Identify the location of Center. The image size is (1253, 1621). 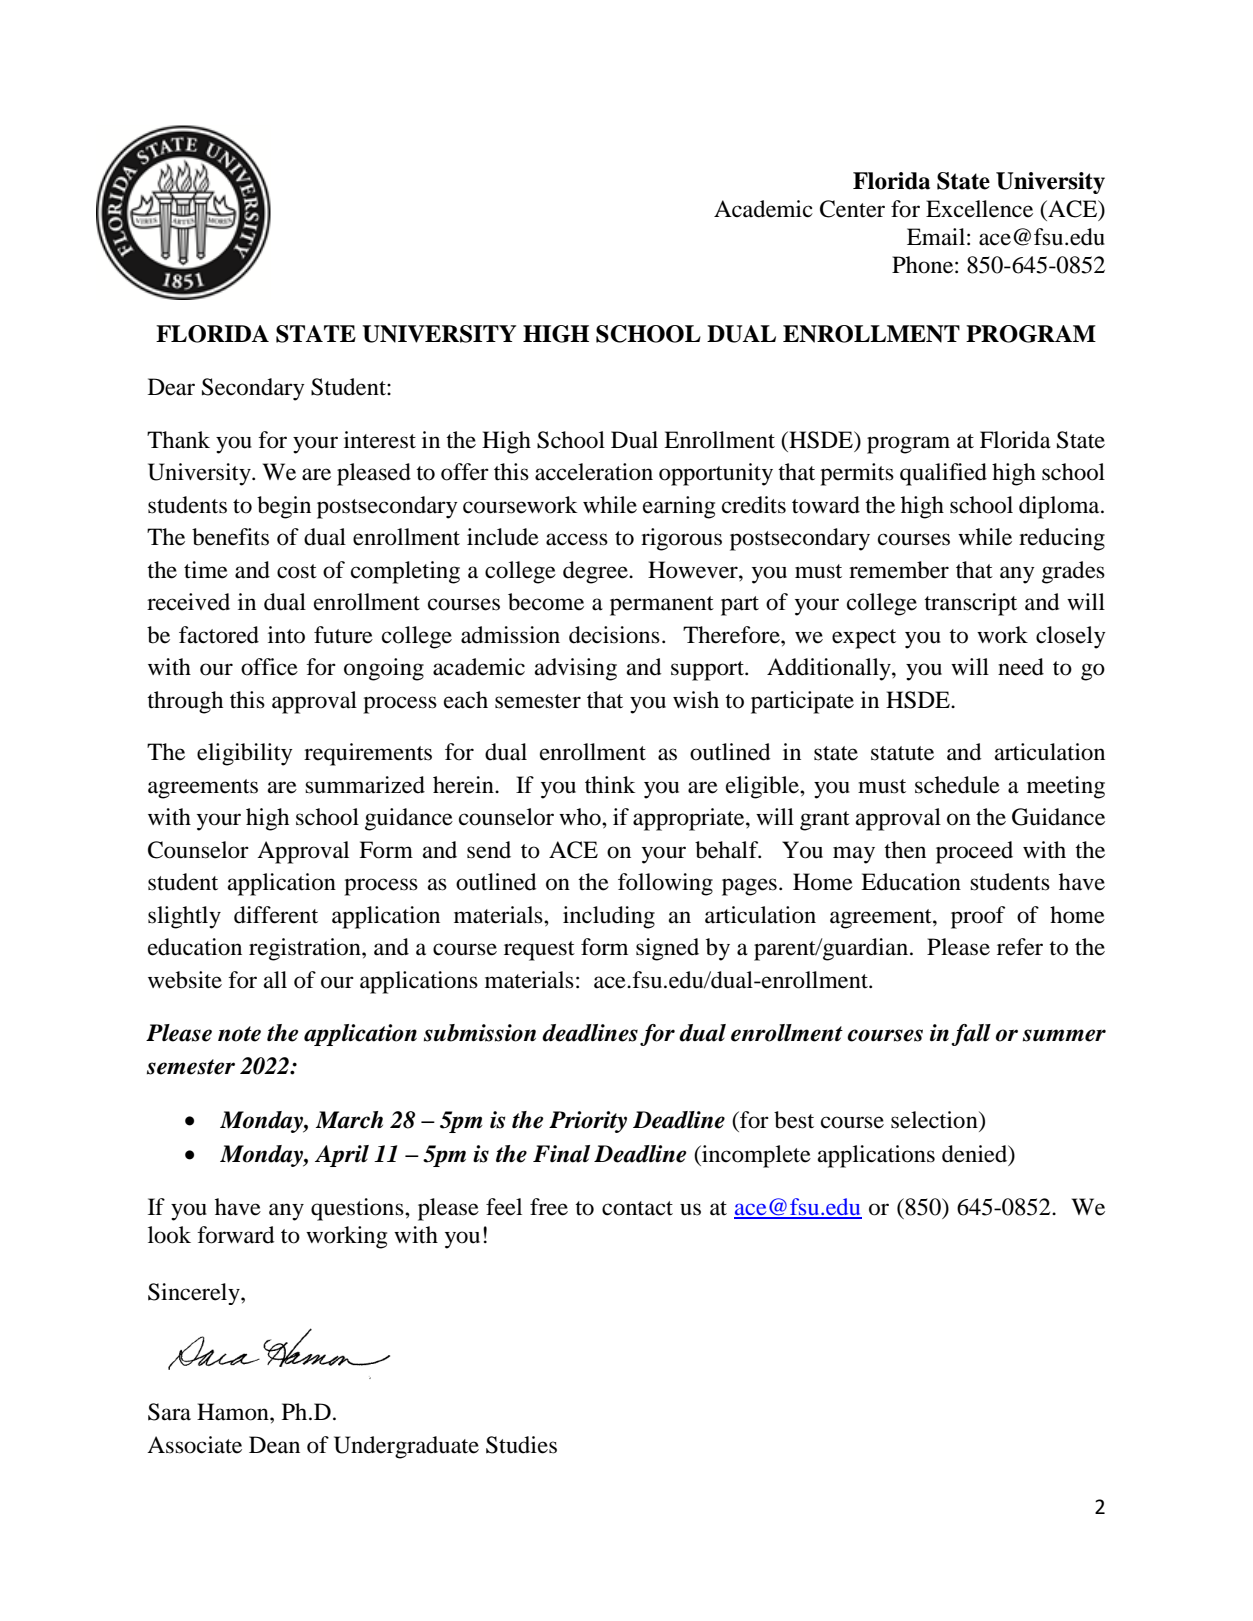
(852, 209).
